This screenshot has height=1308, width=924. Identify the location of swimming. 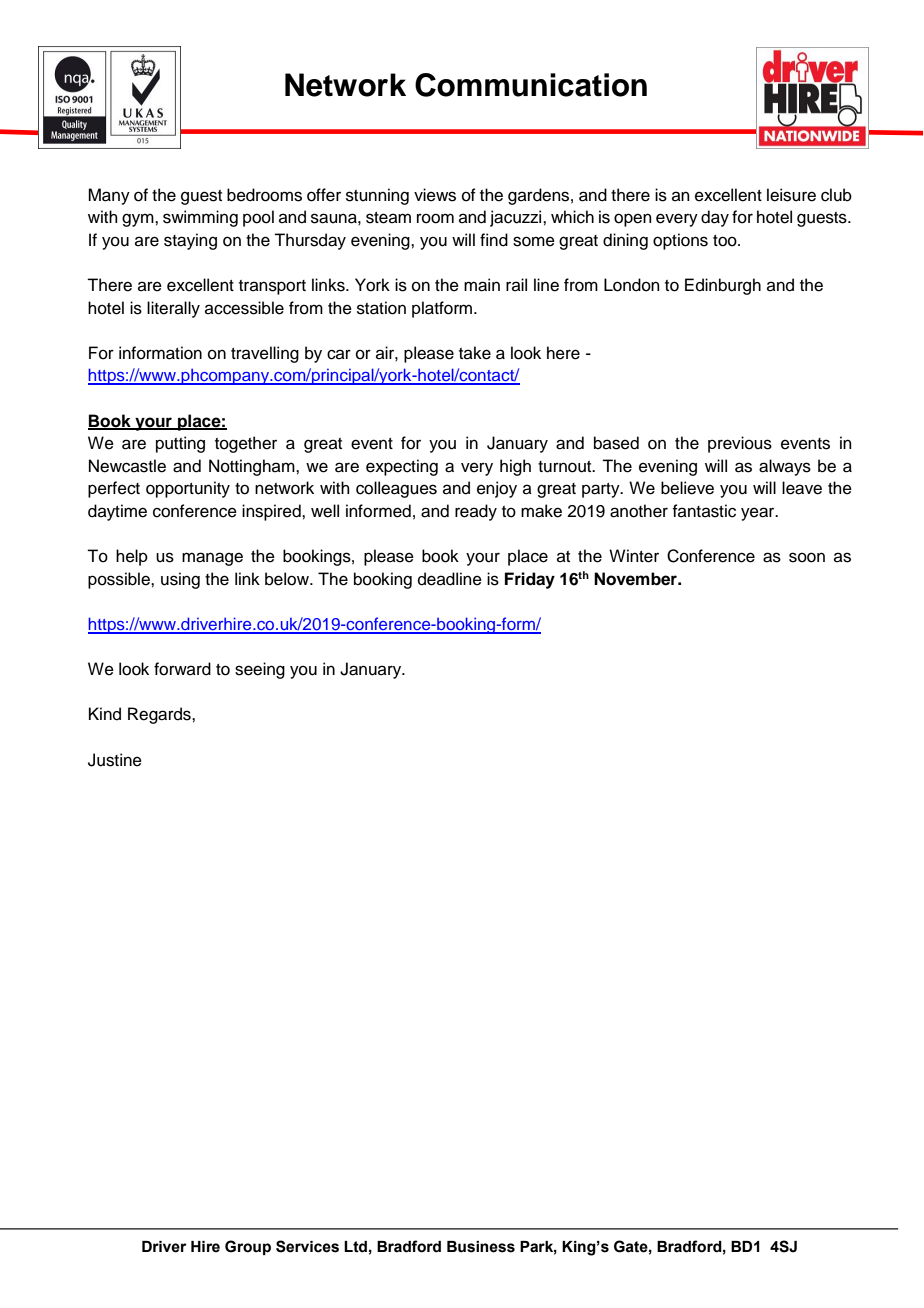
(200, 218).
